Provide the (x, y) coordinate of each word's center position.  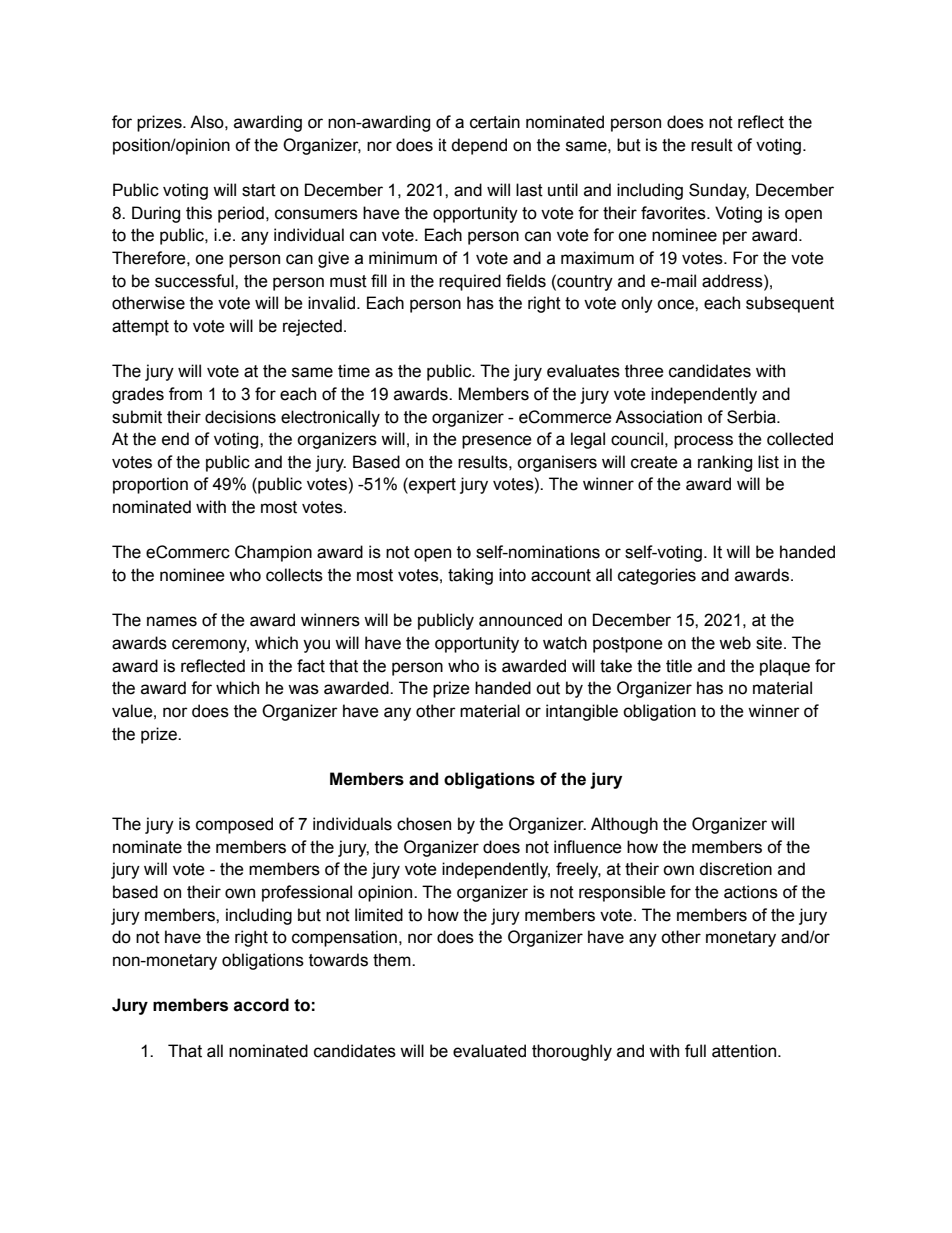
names (172, 621)
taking (470, 576)
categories (657, 576)
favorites (674, 213)
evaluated (489, 1051)
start (259, 190)
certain (495, 122)
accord (261, 1005)
